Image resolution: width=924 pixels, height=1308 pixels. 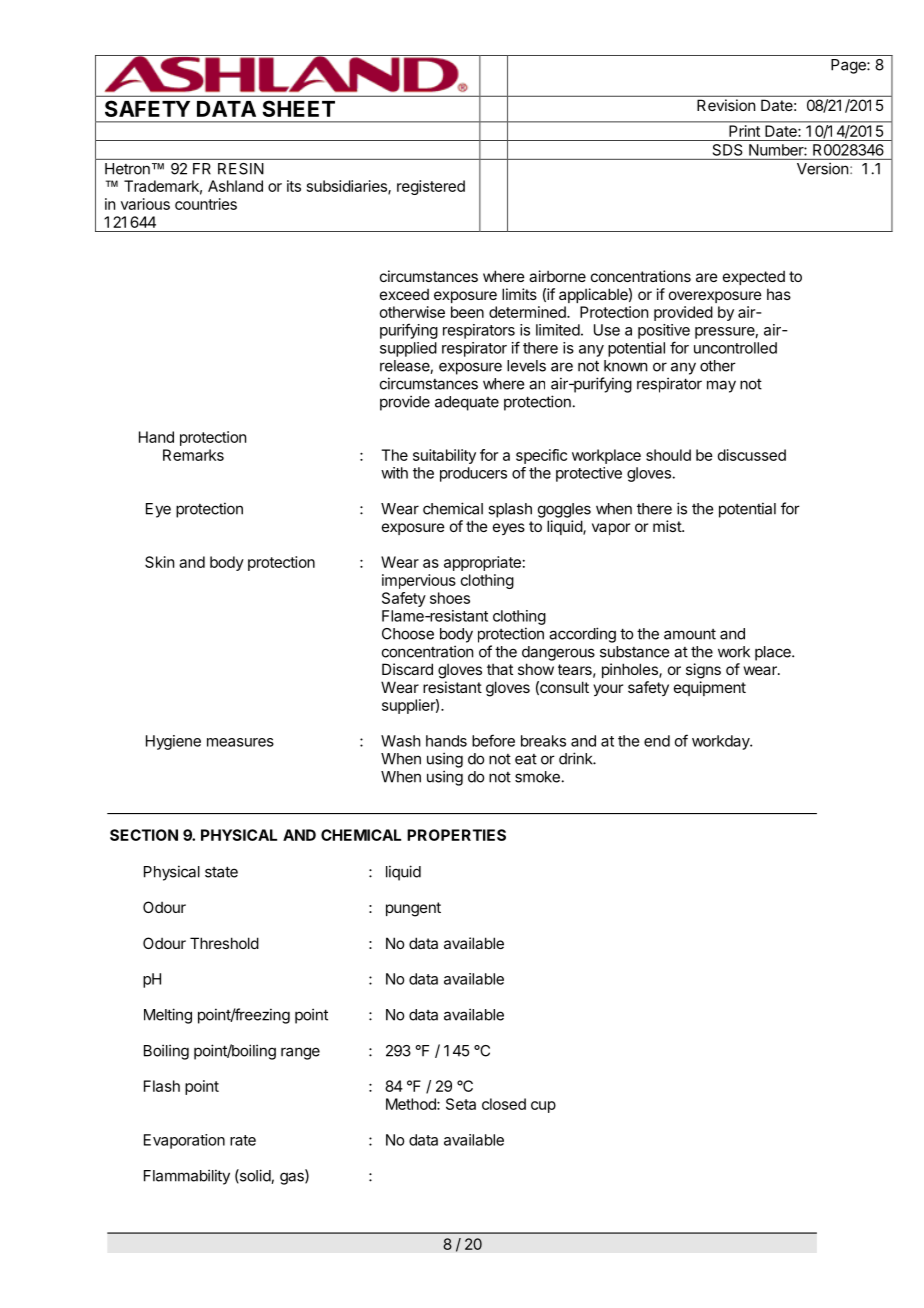 What do you see at coordinates (456, 835) in the screenshot?
I see `PROPERTIES` at bounding box center [456, 835].
